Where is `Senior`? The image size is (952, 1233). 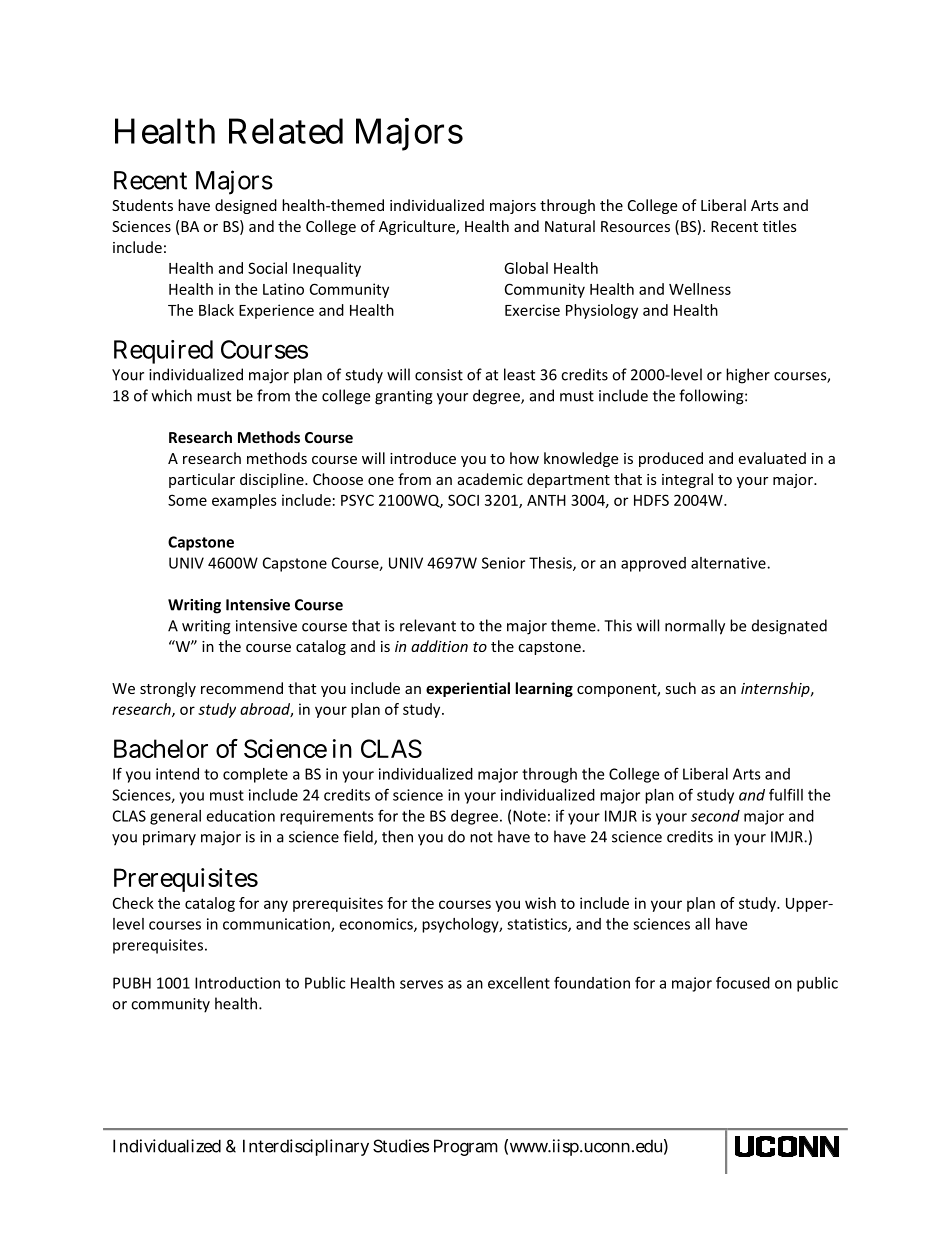 Senior is located at coordinates (503, 563).
